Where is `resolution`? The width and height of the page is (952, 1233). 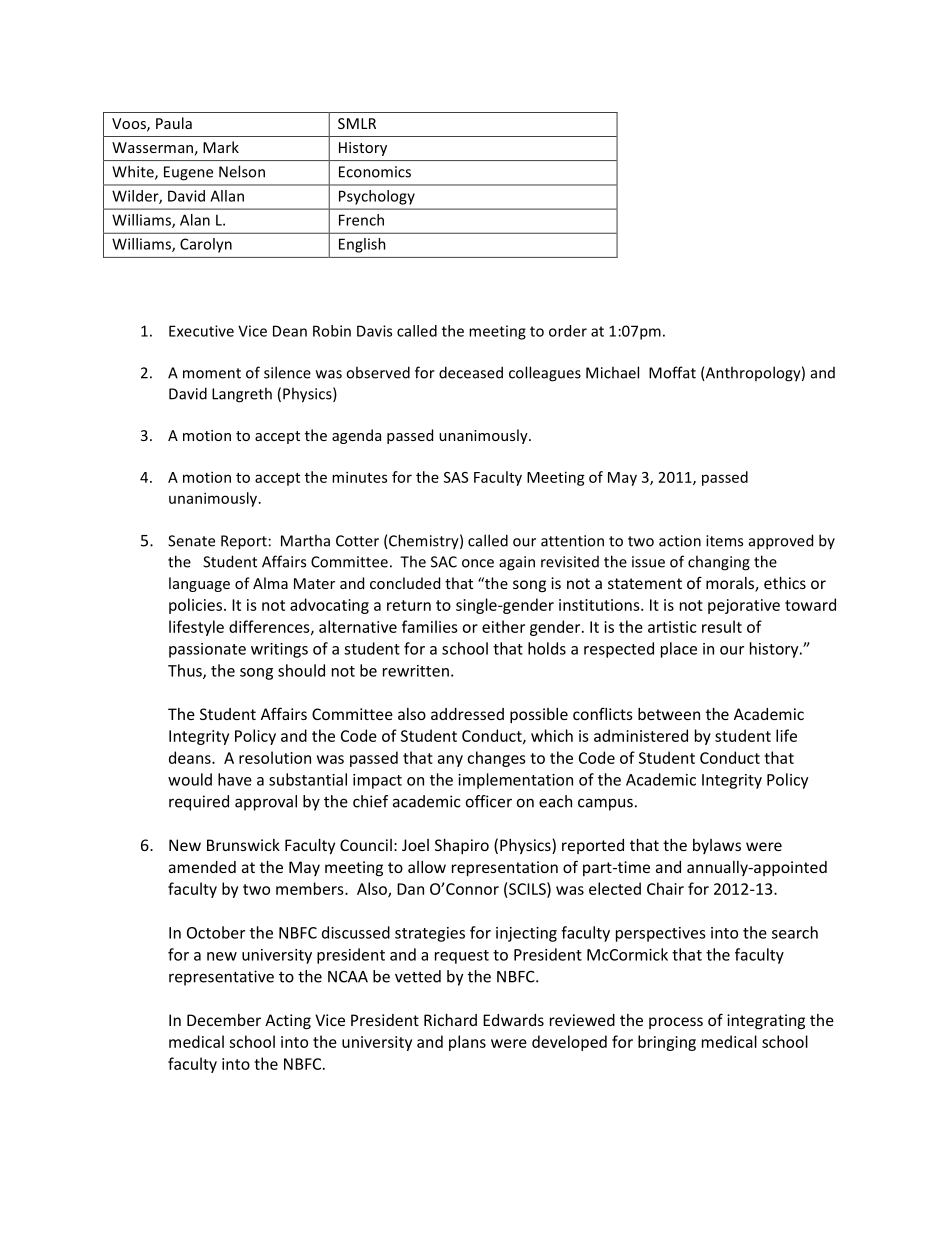
resolution is located at coordinates (275, 757).
